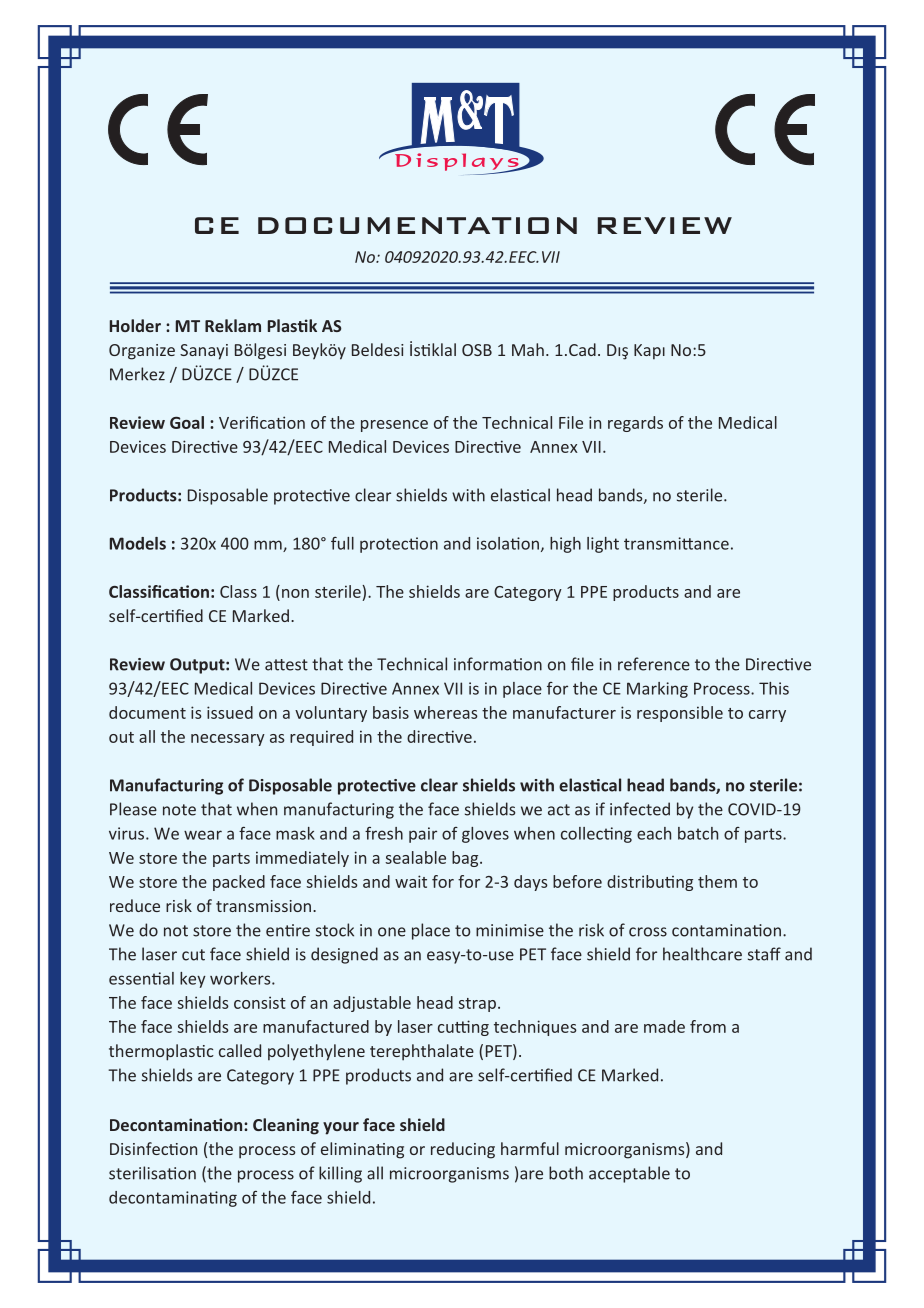 The width and height of the document is (924, 1308). Describe the element at coordinates (411, 881) in the document. I see `wait` at that location.
